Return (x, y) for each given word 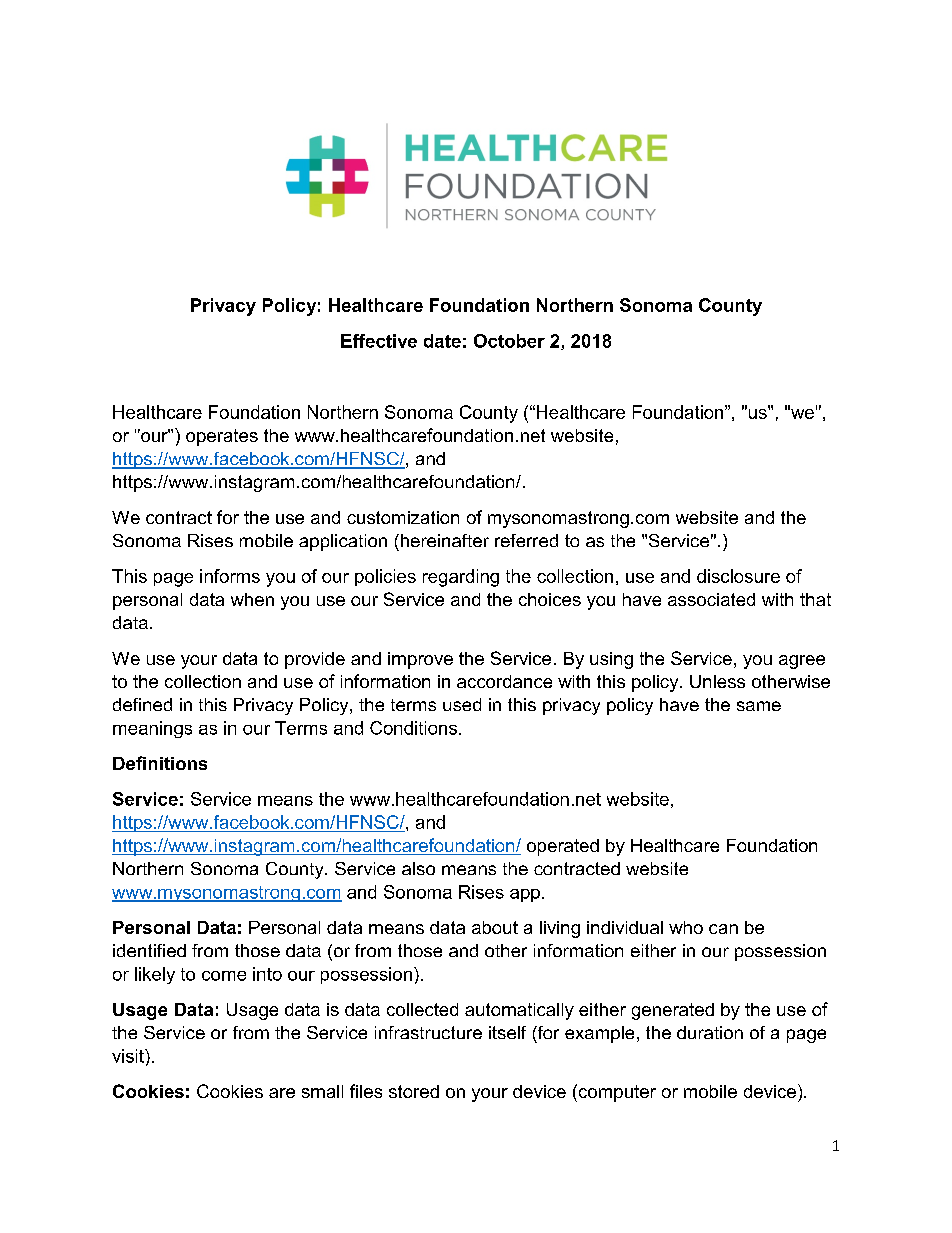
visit (129, 1056)
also (418, 868)
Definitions (160, 763)
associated (711, 599)
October (509, 341)
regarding (461, 578)
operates (222, 437)
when (252, 599)
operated (563, 847)
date (442, 341)
